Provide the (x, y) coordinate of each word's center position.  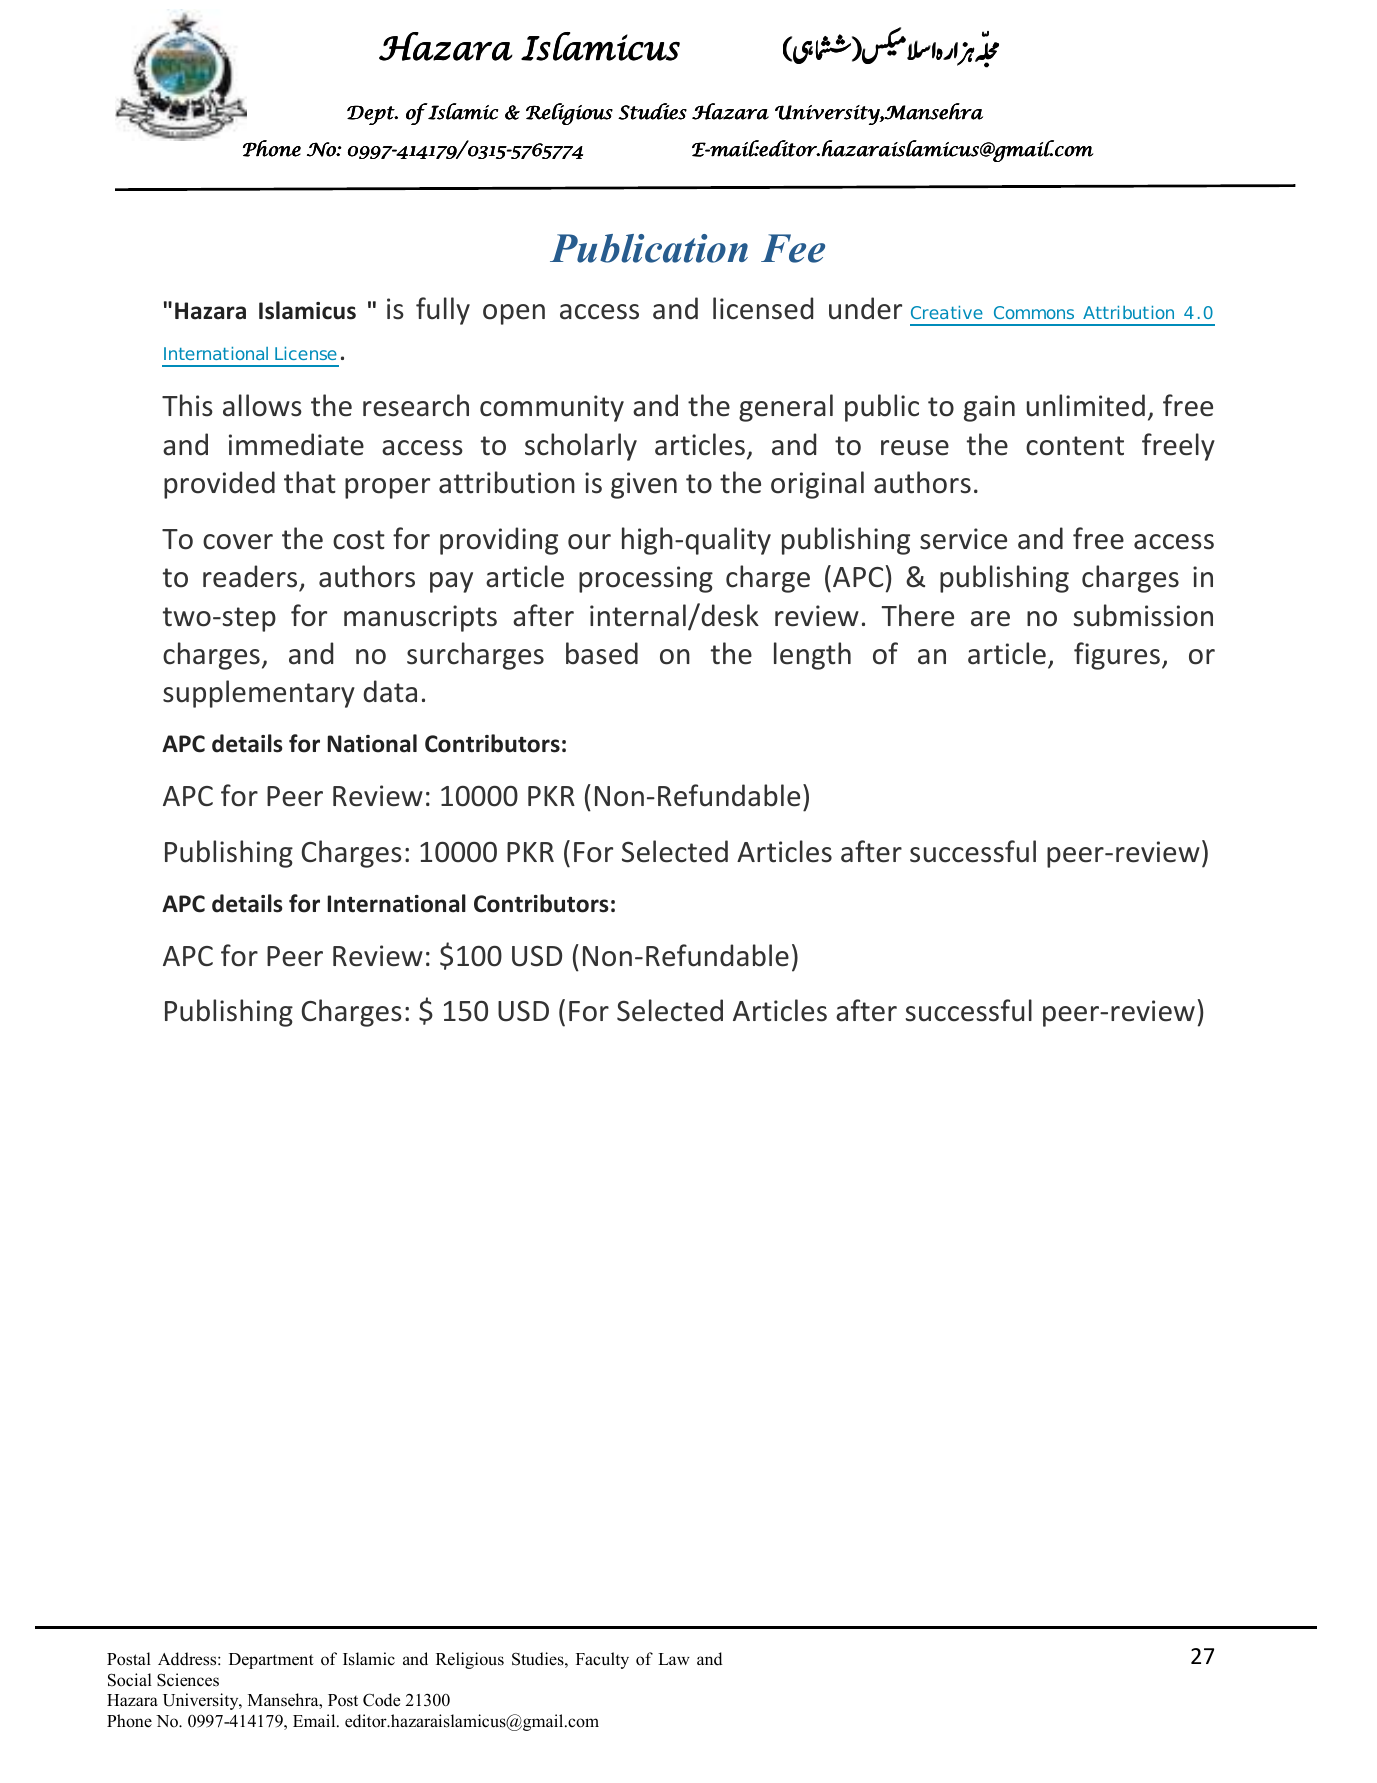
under (865, 308)
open (514, 314)
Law (674, 1659)
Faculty (602, 1660)
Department (271, 1661)
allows (262, 405)
